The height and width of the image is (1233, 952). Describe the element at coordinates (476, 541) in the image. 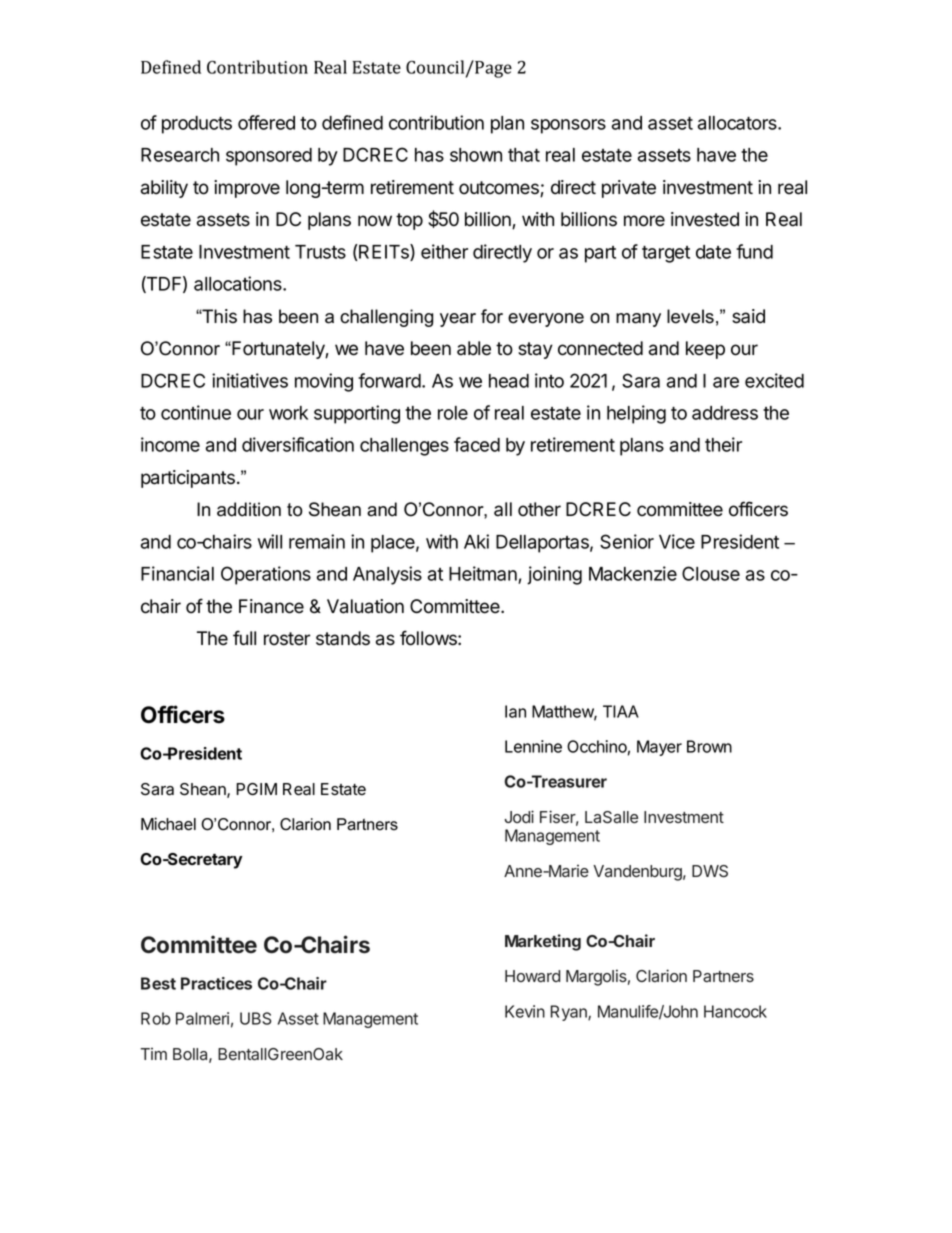

I see `Aki` at that location.
